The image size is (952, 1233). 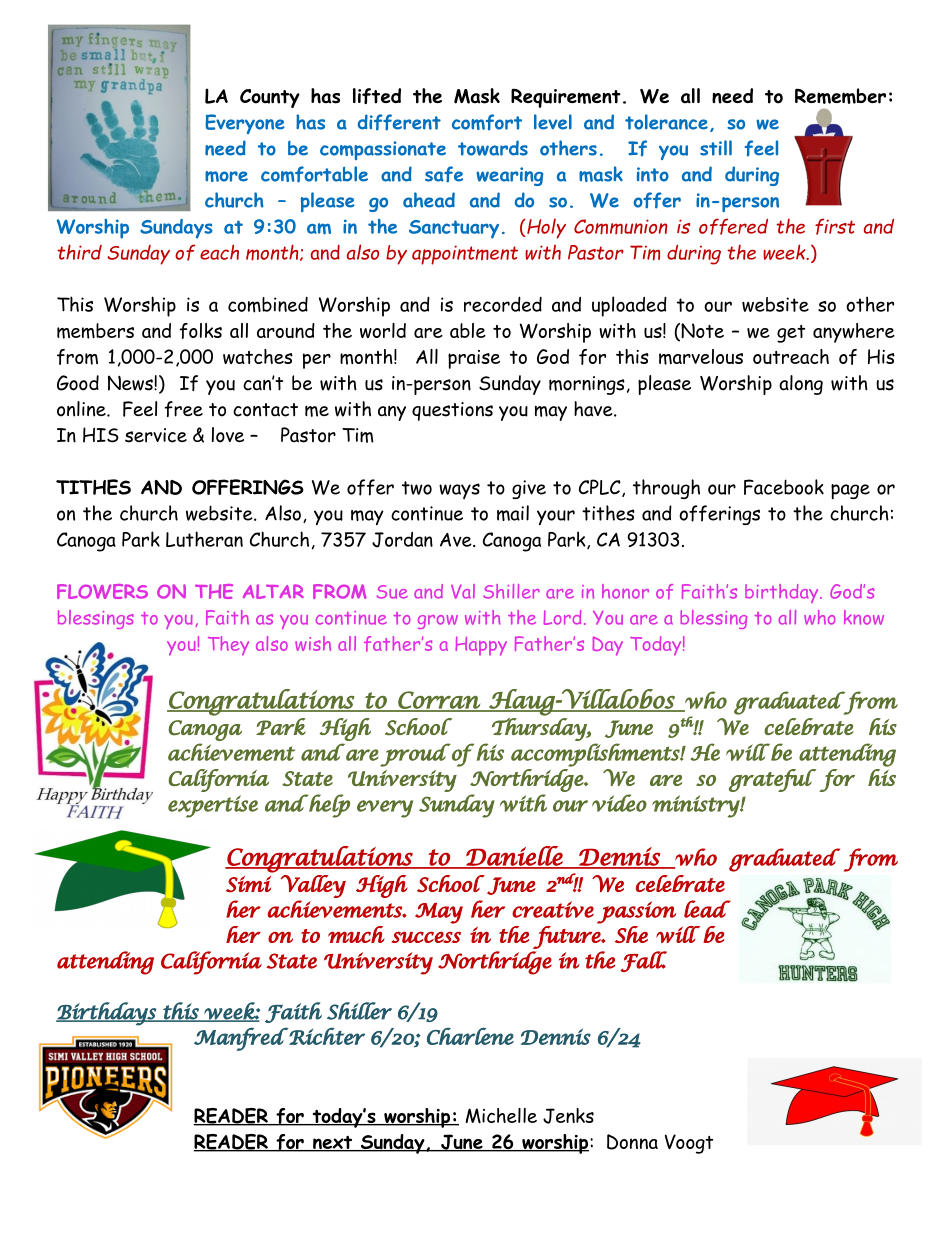 I want to click on next, so click(x=333, y=1144).
